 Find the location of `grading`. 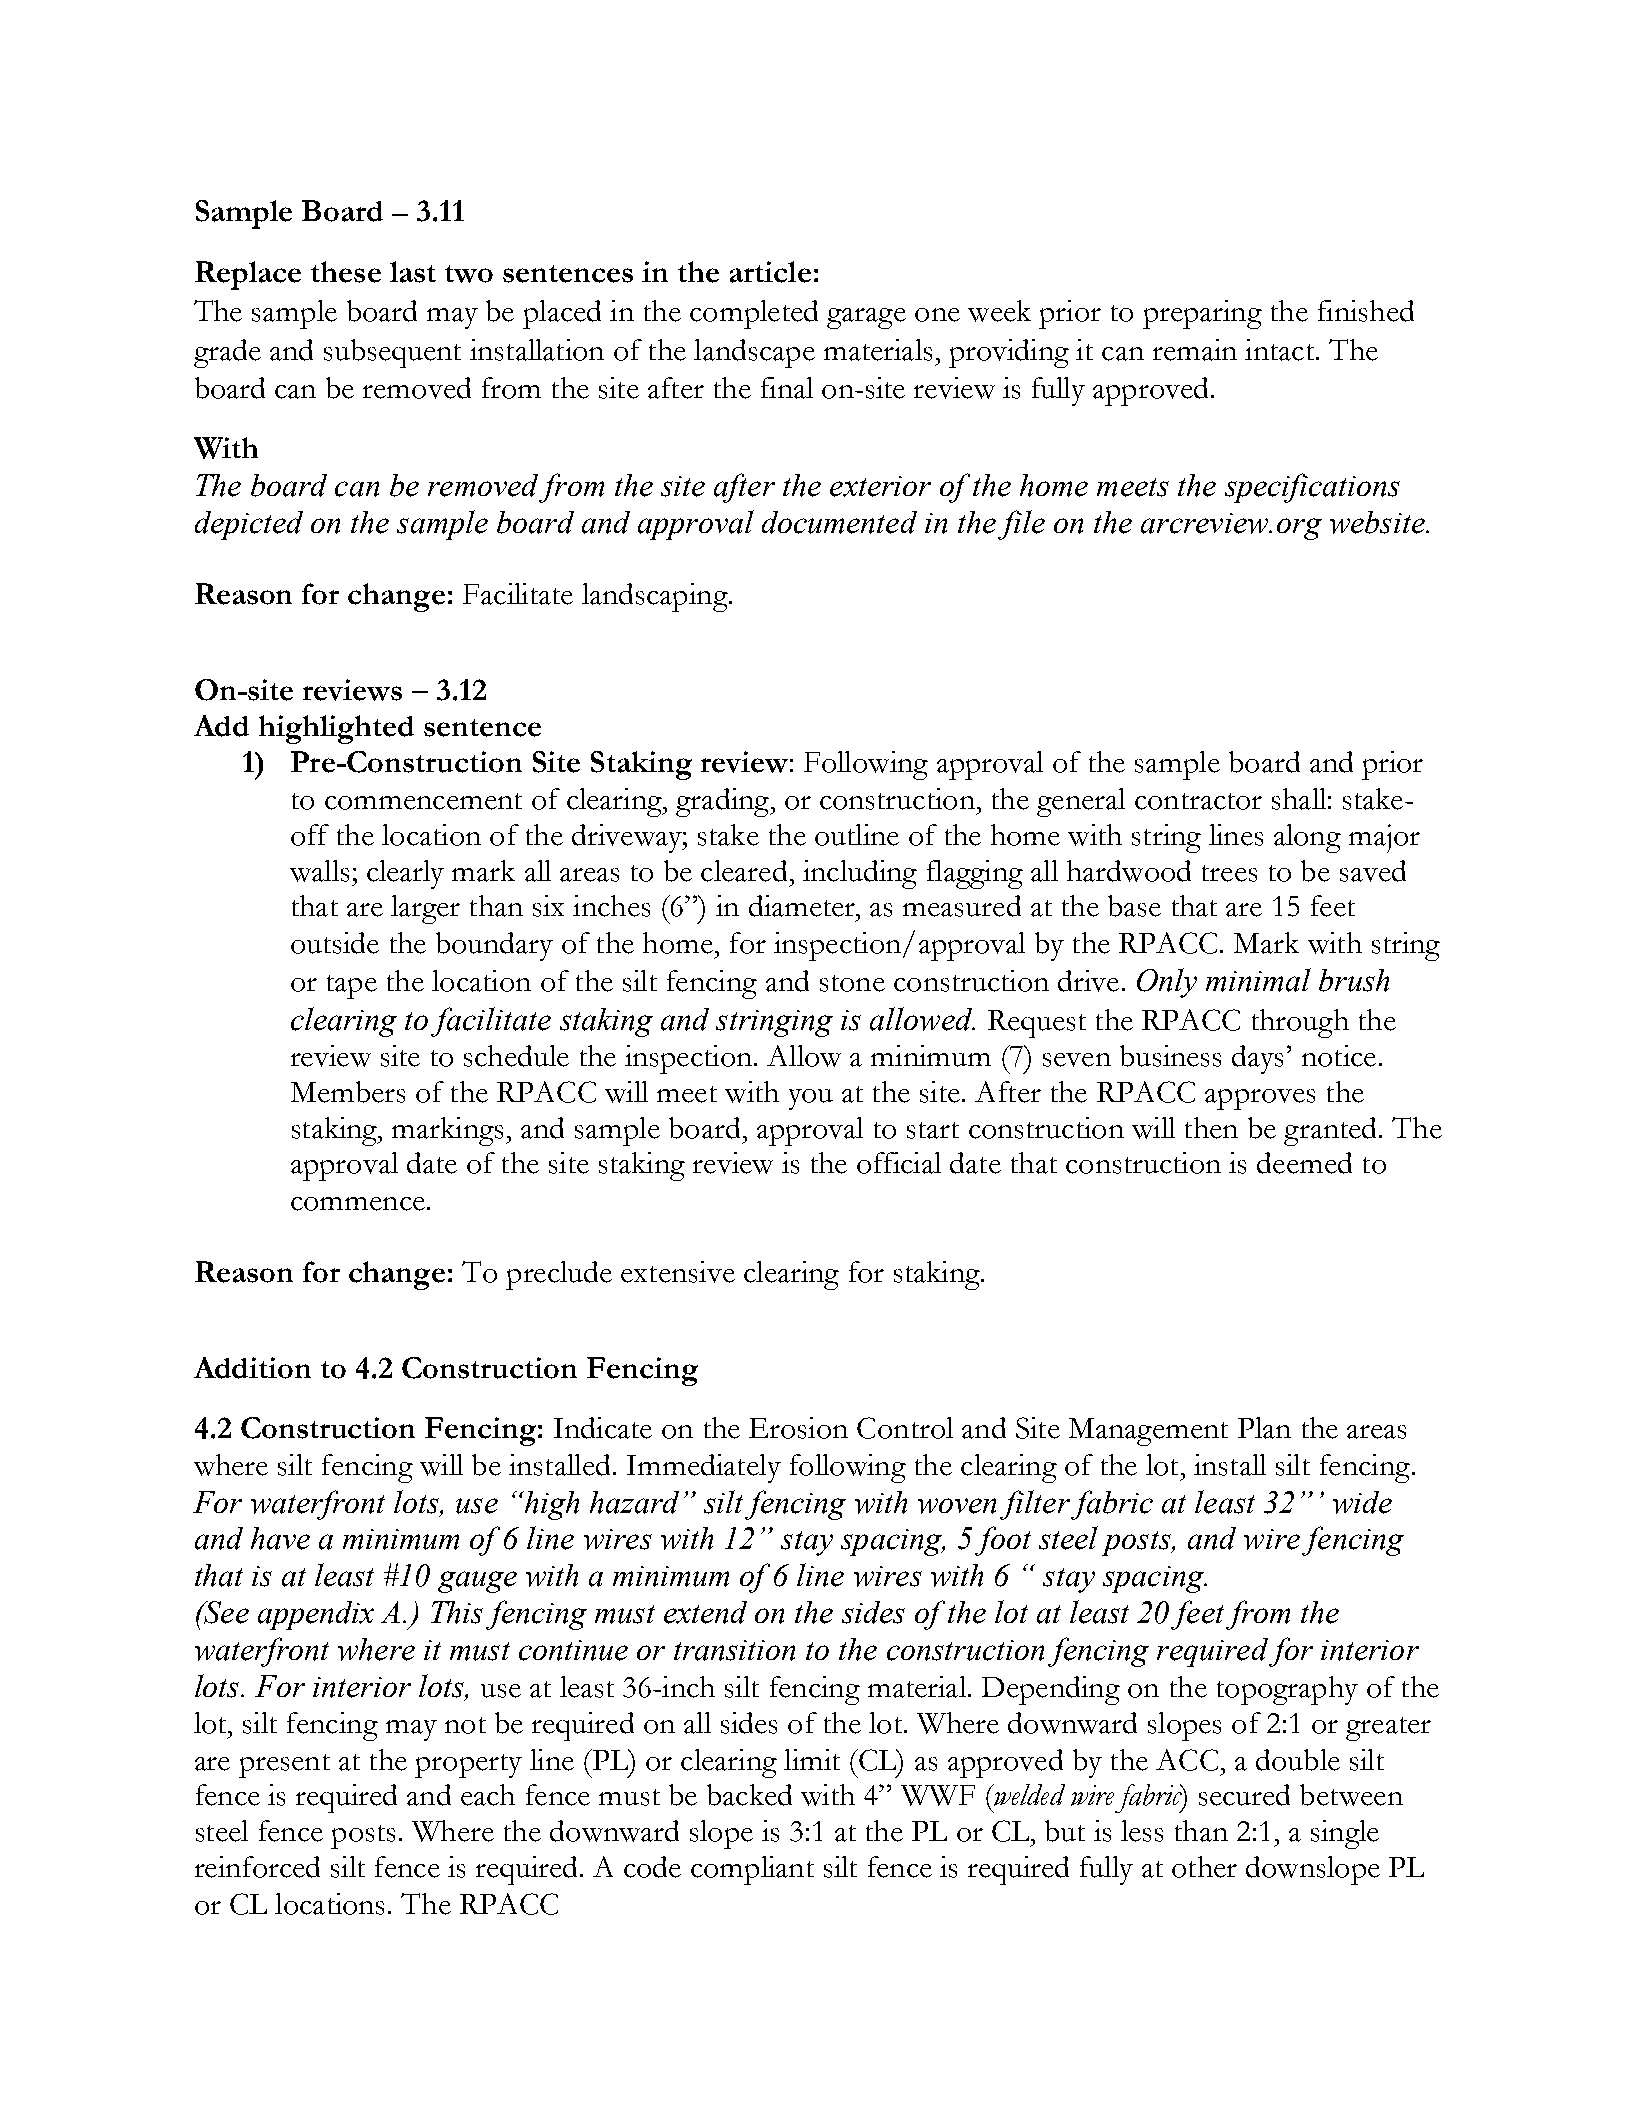

grading is located at coordinates (723, 802).
